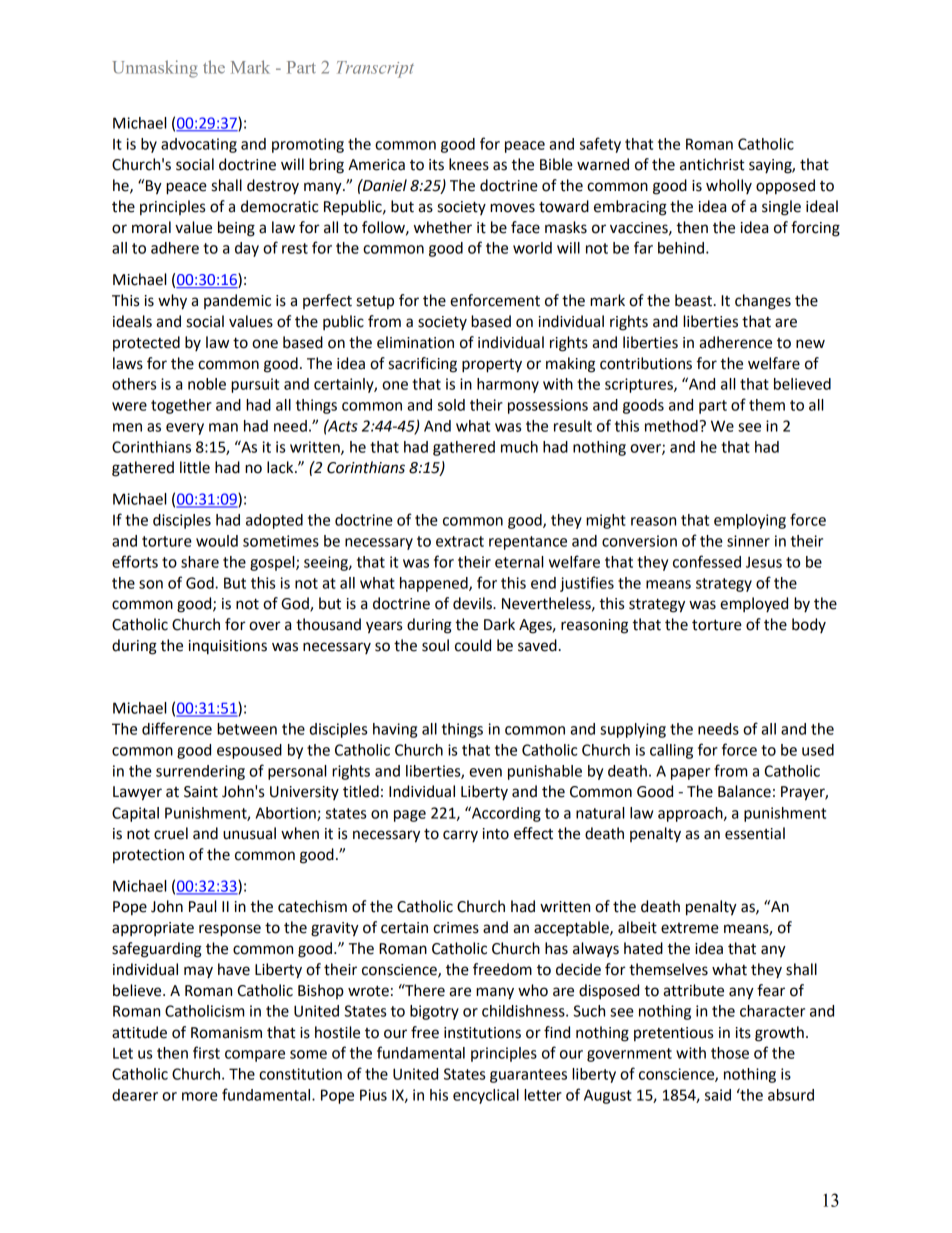 The width and height of the image is (952, 1233). I want to click on encyclical, so click(486, 1096).
